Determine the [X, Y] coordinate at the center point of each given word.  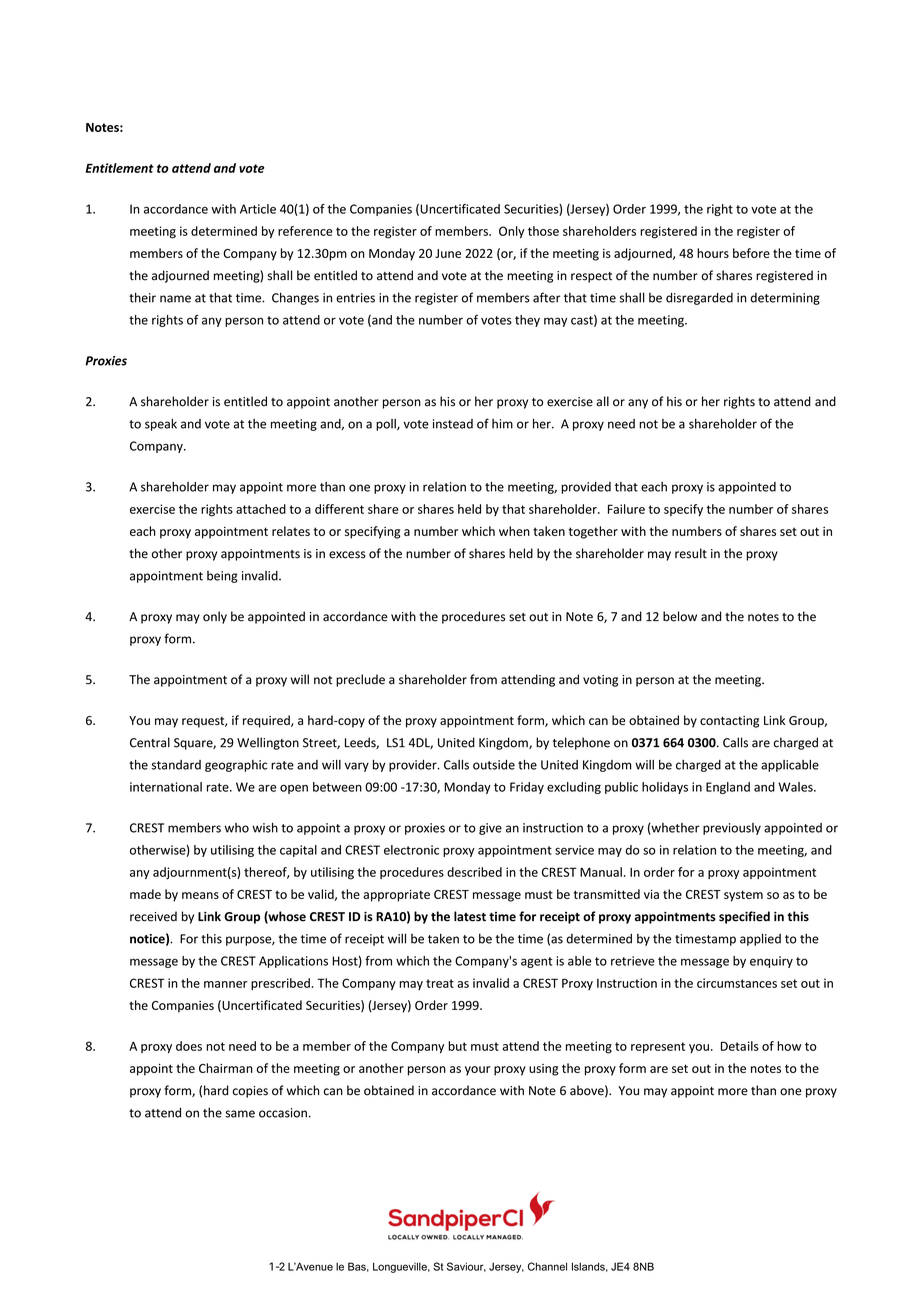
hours [713, 253]
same [240, 1114]
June [448, 253]
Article [258, 209]
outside [494, 765]
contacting [729, 722]
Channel [547, 1266]
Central [150, 742]
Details [740, 1046]
